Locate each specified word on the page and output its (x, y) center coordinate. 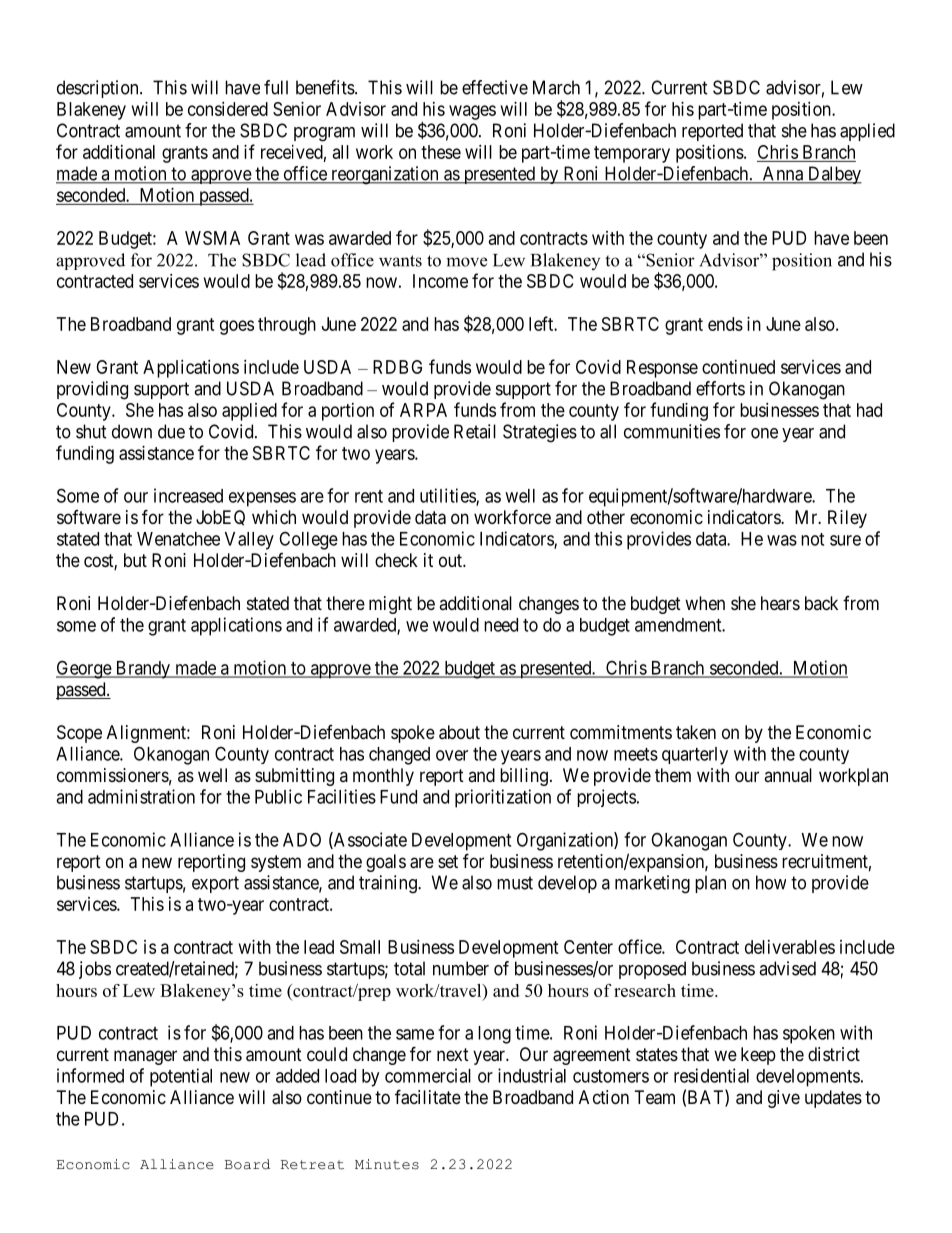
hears (780, 603)
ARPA (423, 410)
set (448, 861)
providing (92, 390)
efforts (720, 388)
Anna (782, 174)
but (135, 560)
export (215, 884)
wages (472, 112)
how (771, 882)
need (501, 625)
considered (228, 109)
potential (181, 1077)
